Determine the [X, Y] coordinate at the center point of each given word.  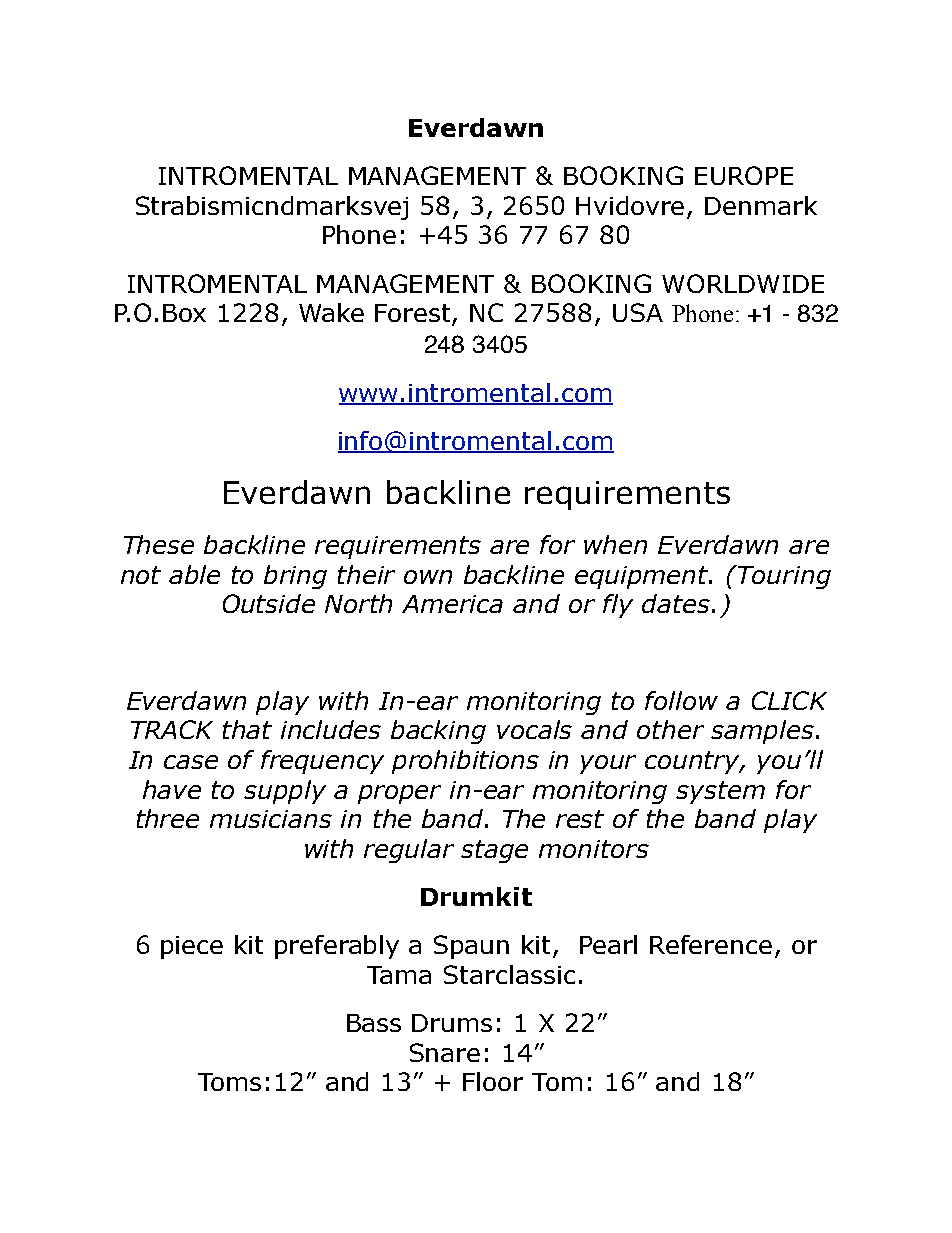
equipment [643, 577]
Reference [711, 944]
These [159, 544]
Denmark [761, 205]
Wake [331, 312]
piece [192, 947]
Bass [374, 1023]
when [615, 544]
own [428, 577]
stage [494, 851]
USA [638, 312]
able [194, 574]
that [247, 729]
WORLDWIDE [743, 283]
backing [438, 732]
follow [681, 700]
